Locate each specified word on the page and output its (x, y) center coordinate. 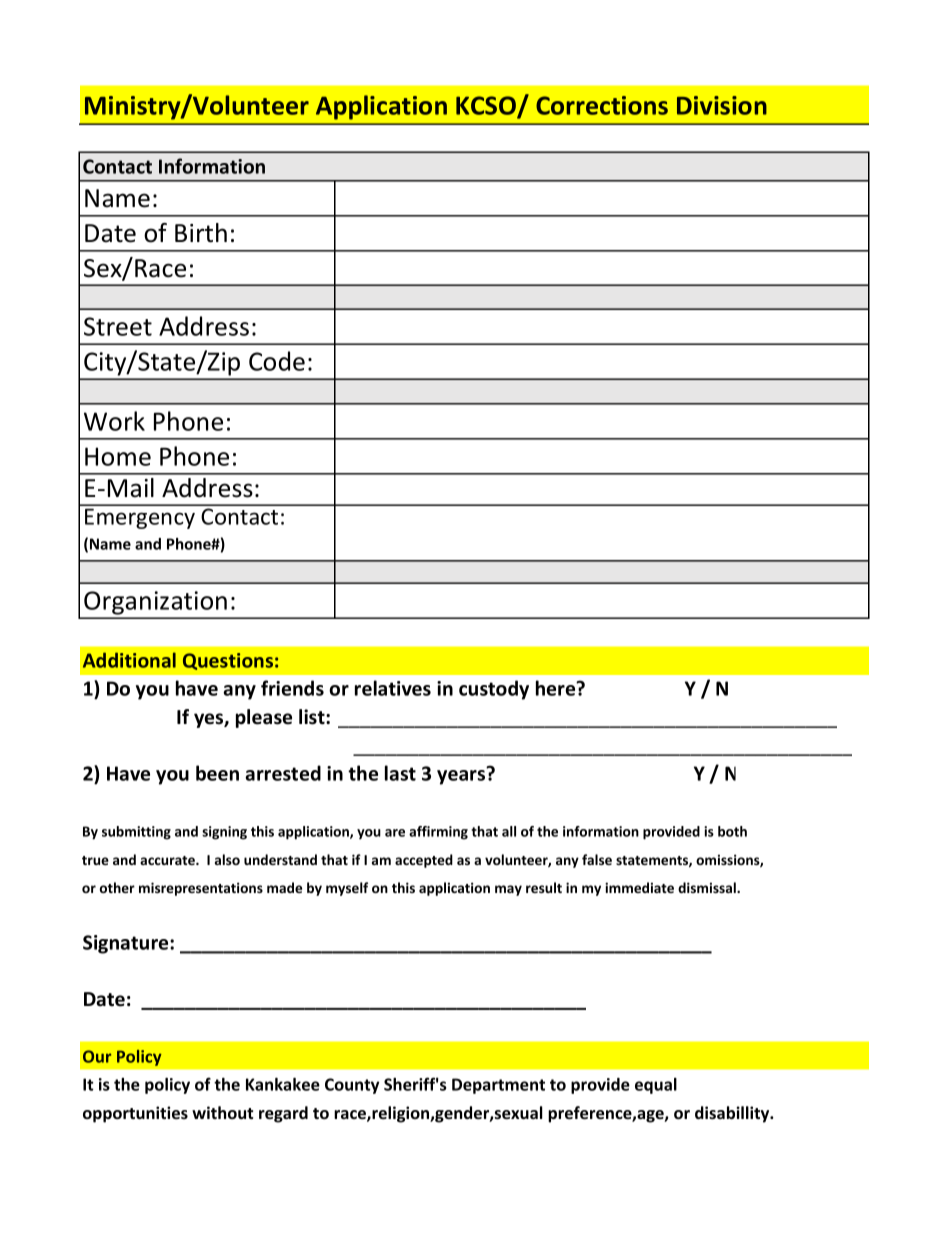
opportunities (135, 1114)
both (732, 831)
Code (277, 361)
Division (722, 105)
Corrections (602, 105)
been (217, 773)
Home (118, 456)
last (400, 773)
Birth (201, 233)
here (557, 688)
